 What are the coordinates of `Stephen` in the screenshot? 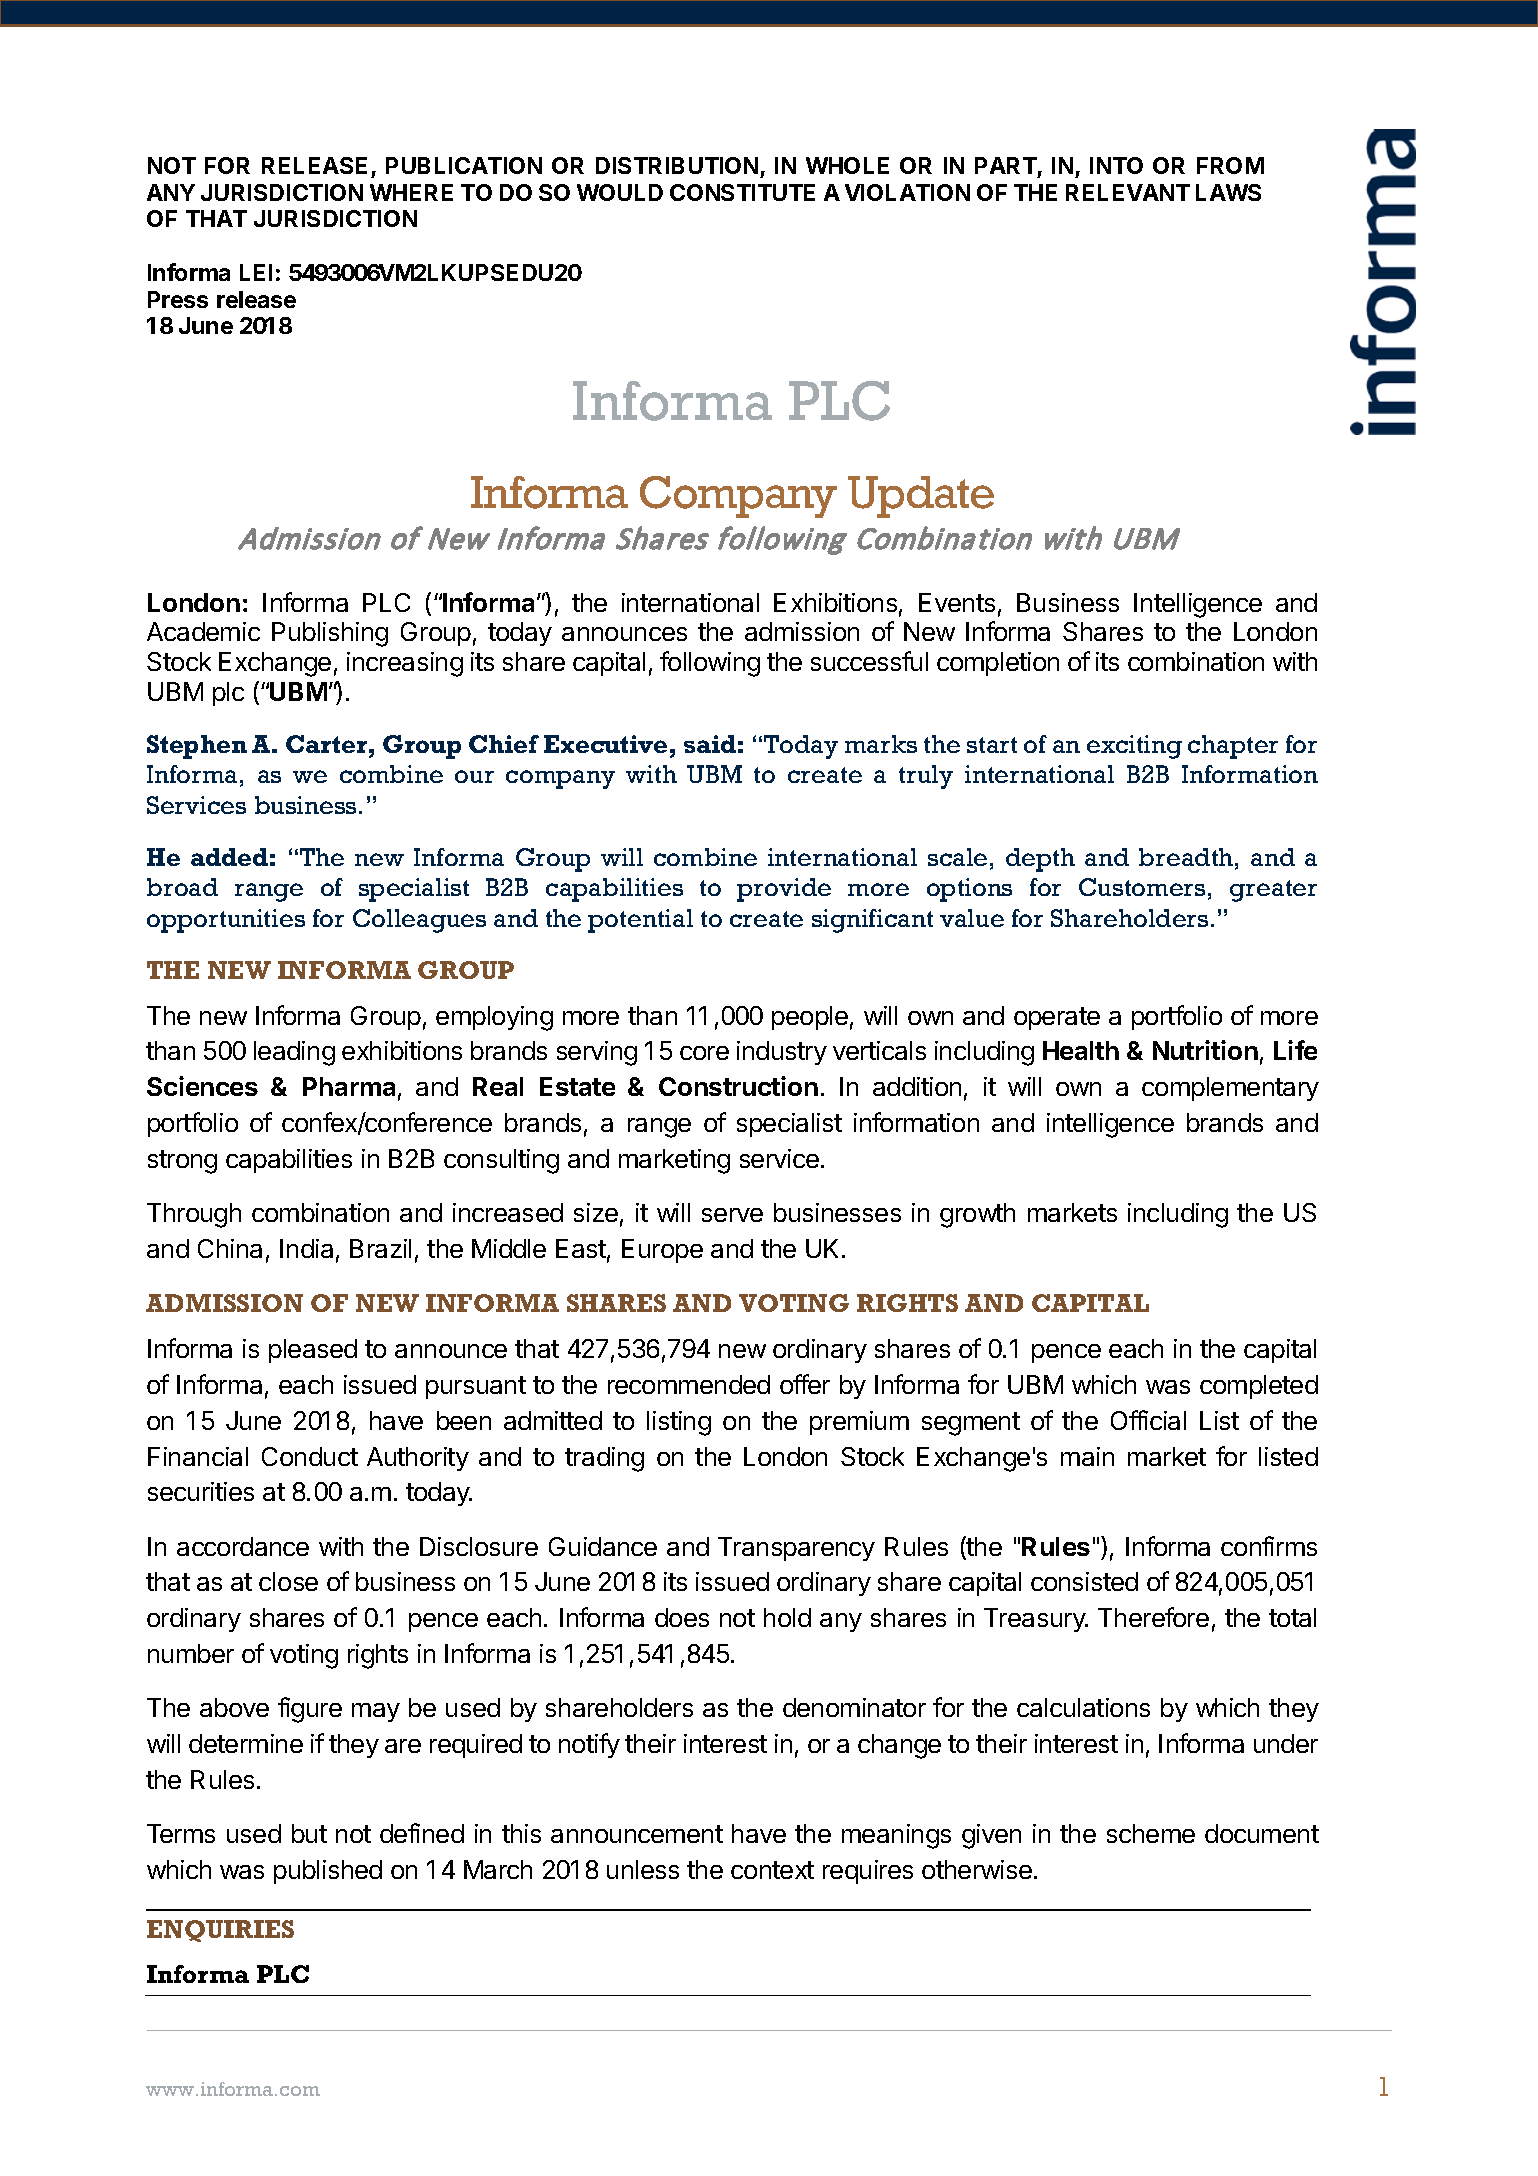 It's located at (197, 747).
